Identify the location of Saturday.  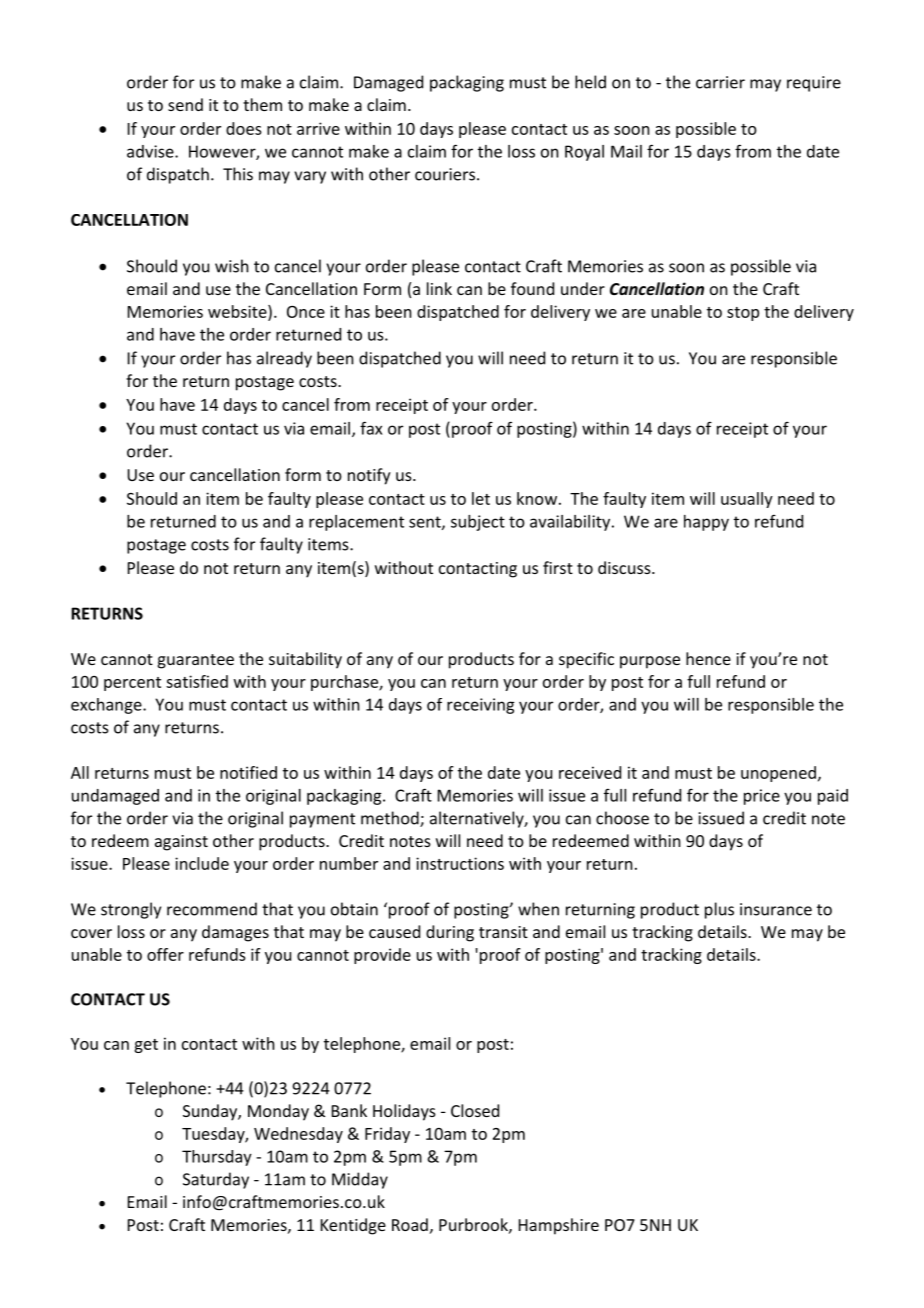
(216, 1180).
